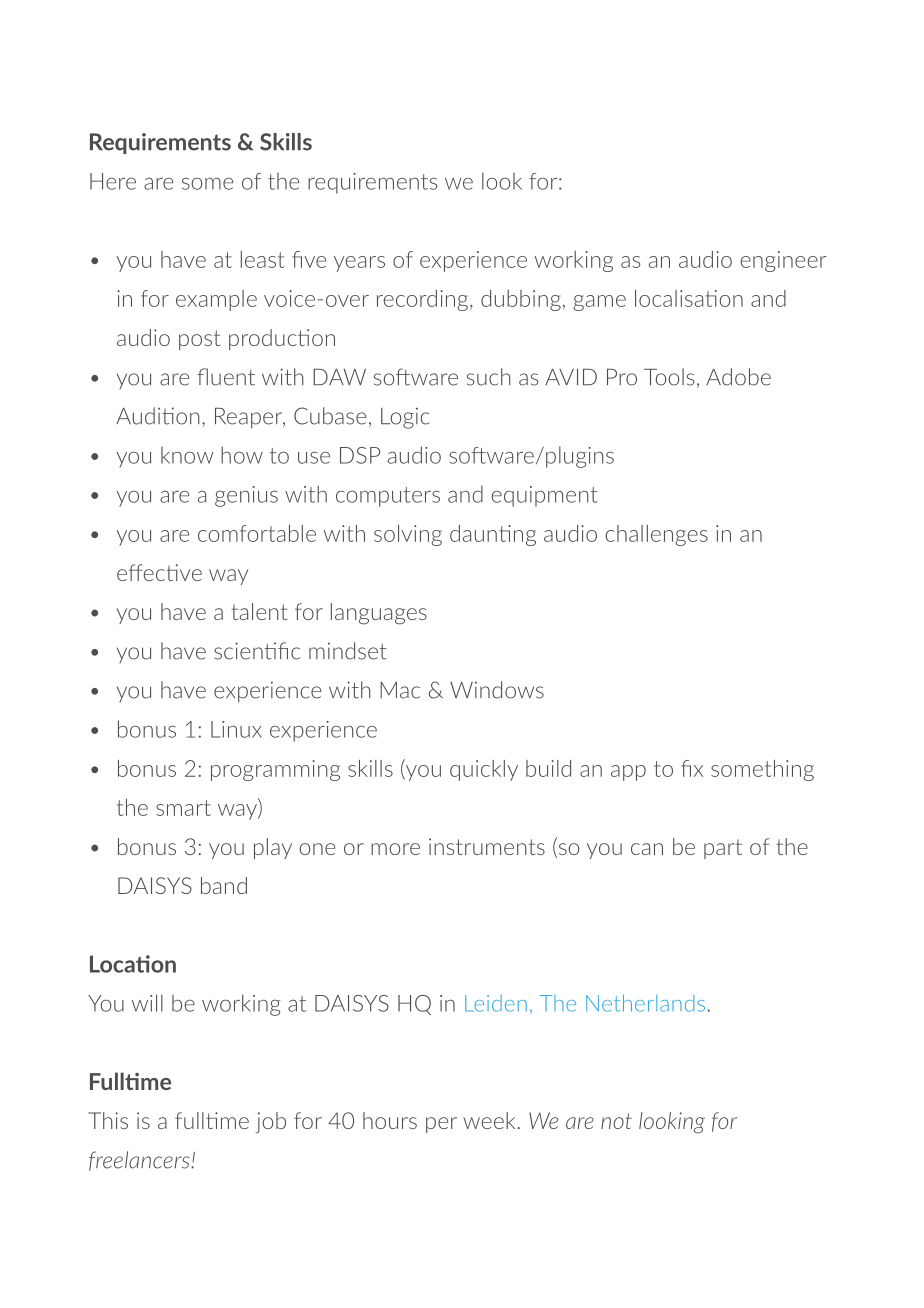 This image has height=1308, width=924. Describe the element at coordinates (783, 261) in the image. I see `engineer` at that location.
